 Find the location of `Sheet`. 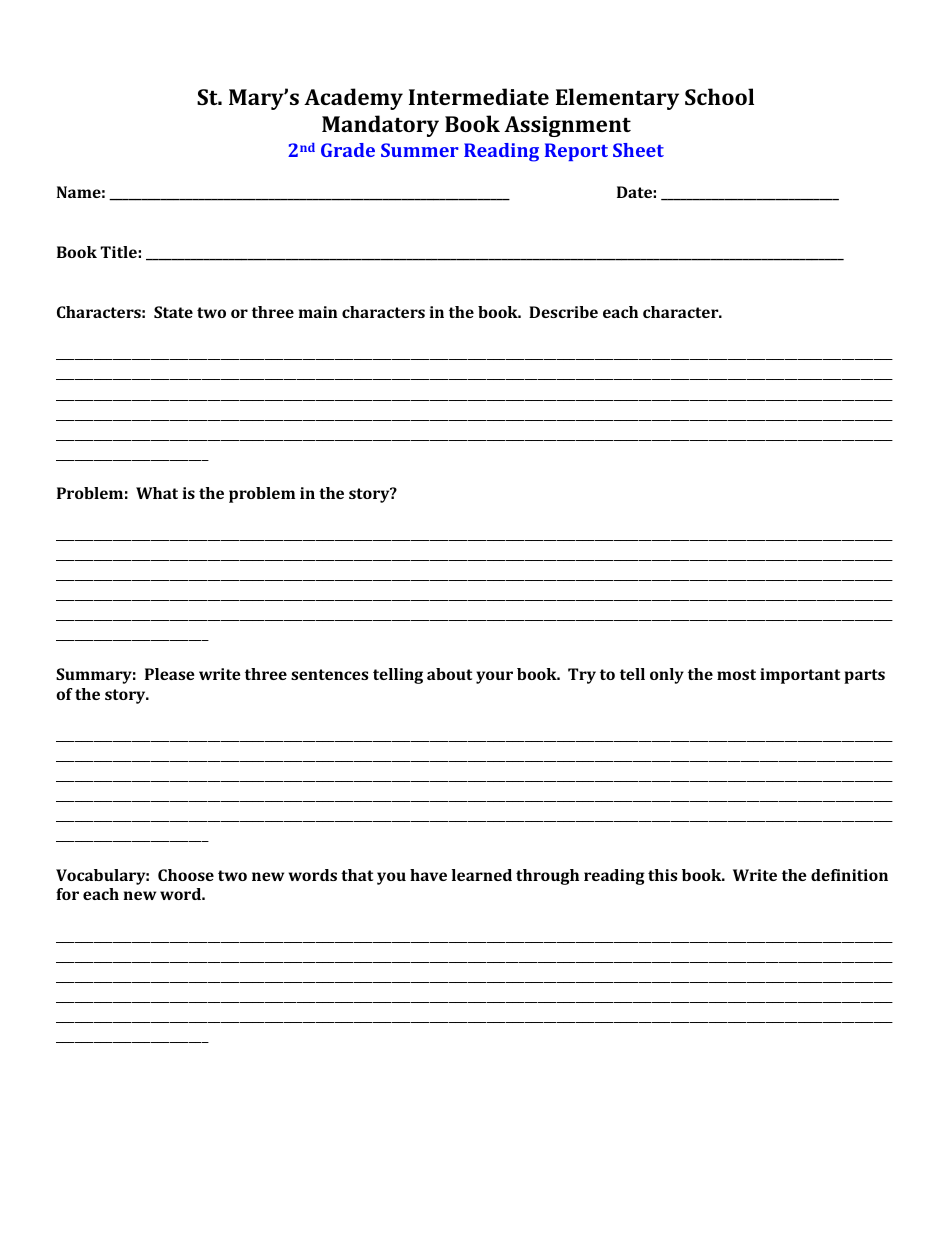

Sheet is located at coordinates (638, 150).
